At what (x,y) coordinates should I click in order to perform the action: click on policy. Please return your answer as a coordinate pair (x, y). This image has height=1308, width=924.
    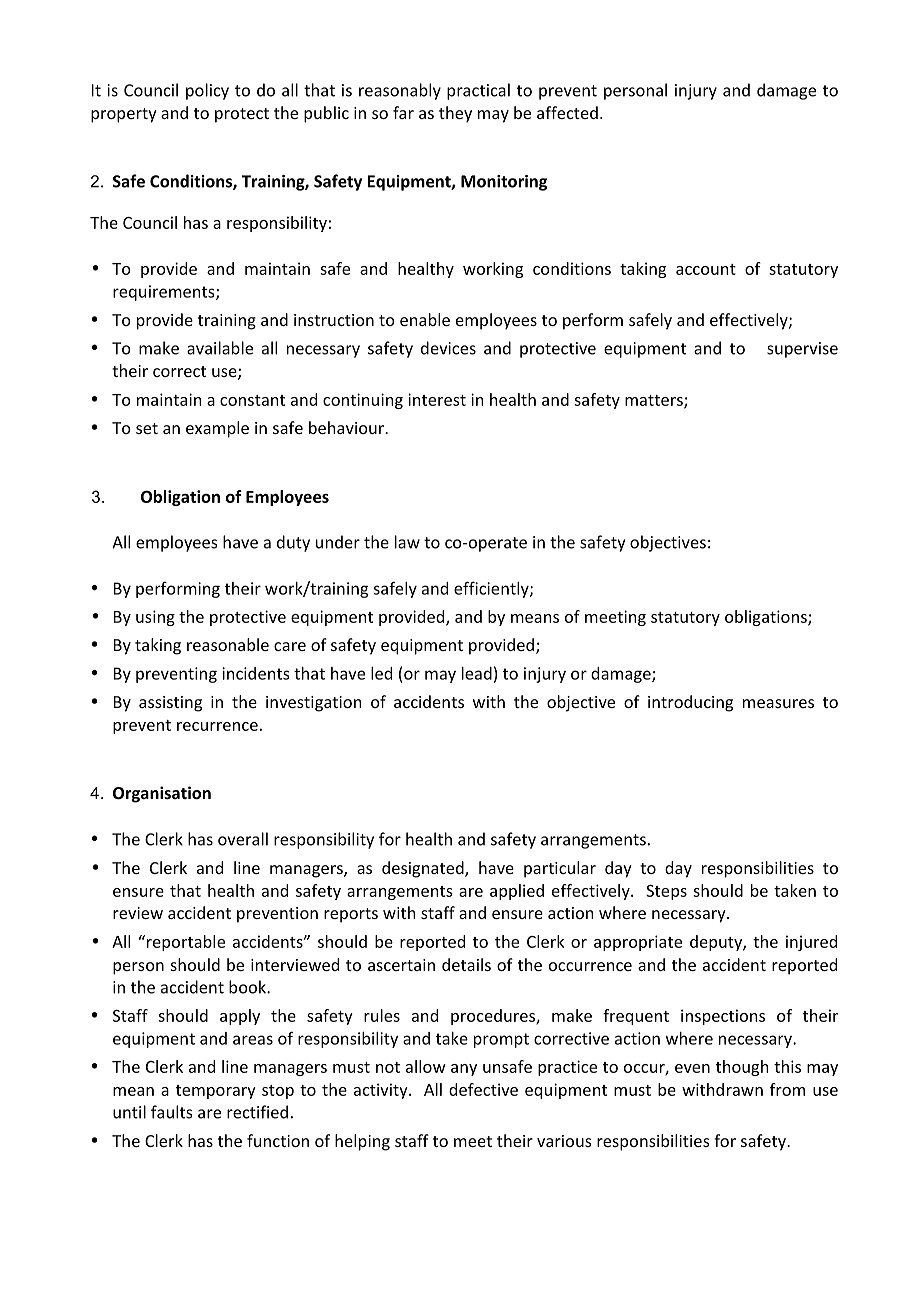
    Looking at the image, I should click on (207, 91).
